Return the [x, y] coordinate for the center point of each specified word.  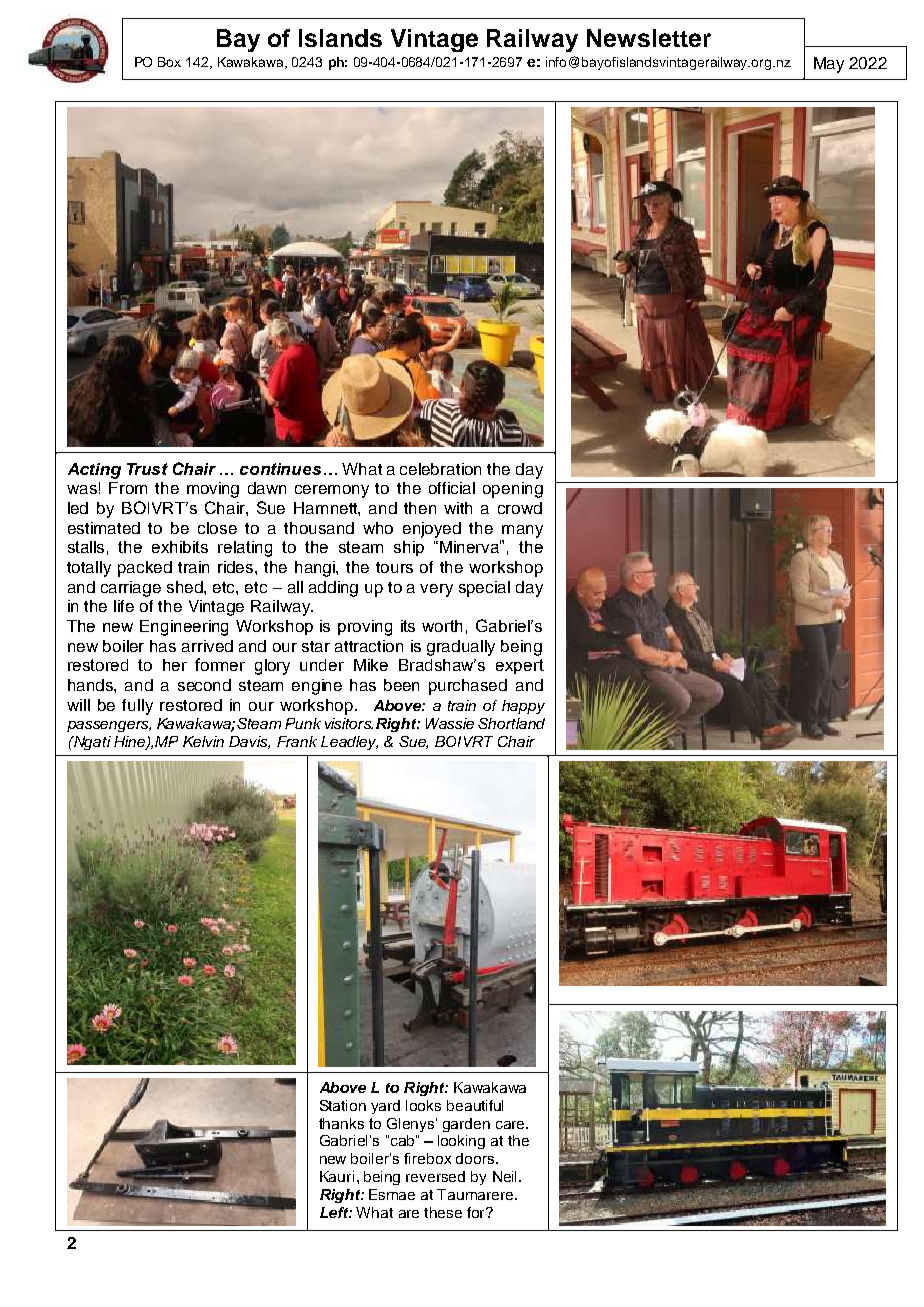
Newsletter [649, 38]
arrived [207, 646]
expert [520, 666]
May [829, 65]
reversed [435, 1176]
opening [513, 490]
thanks [341, 1123]
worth [442, 626]
